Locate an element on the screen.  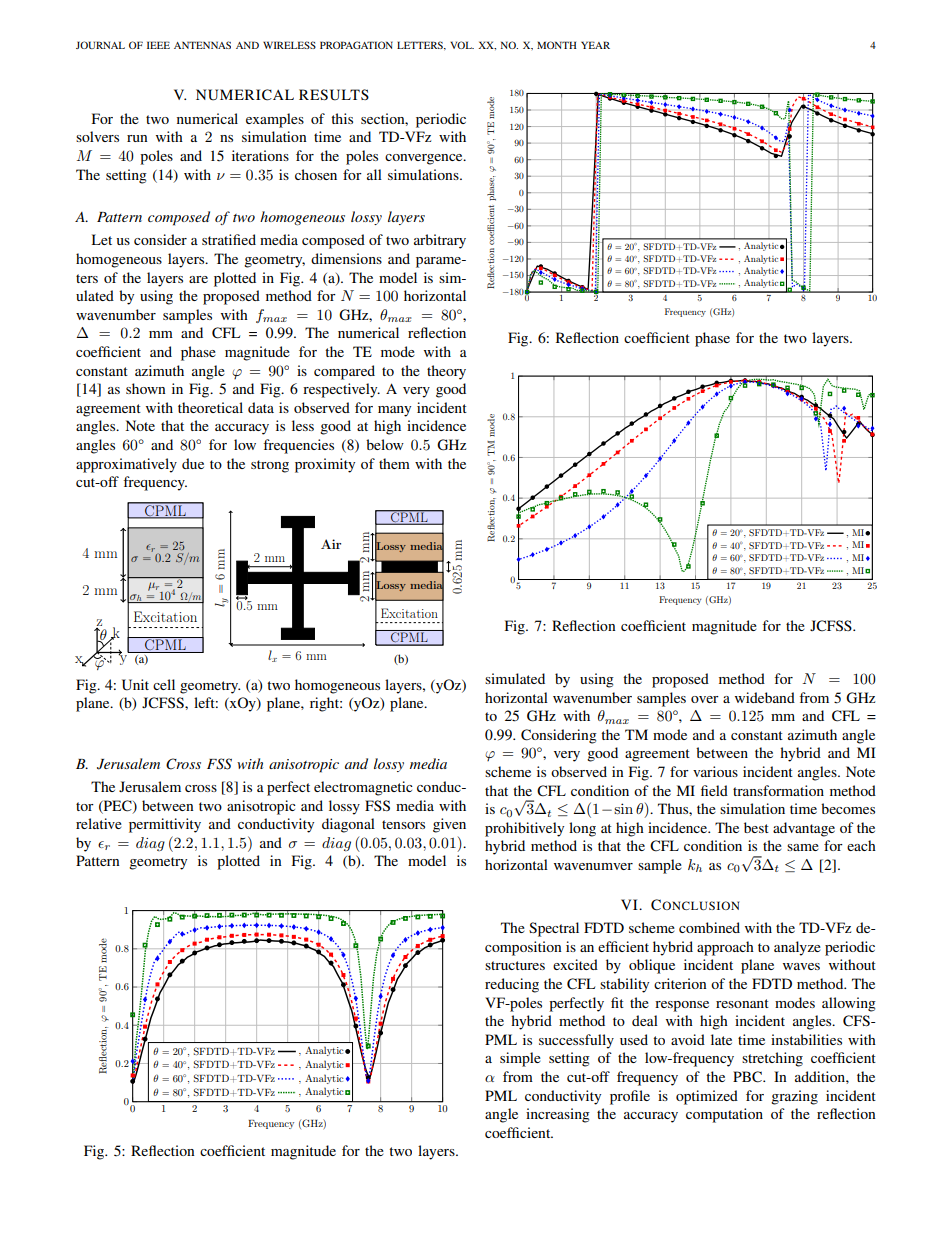
wideband is located at coordinates (765, 697).
